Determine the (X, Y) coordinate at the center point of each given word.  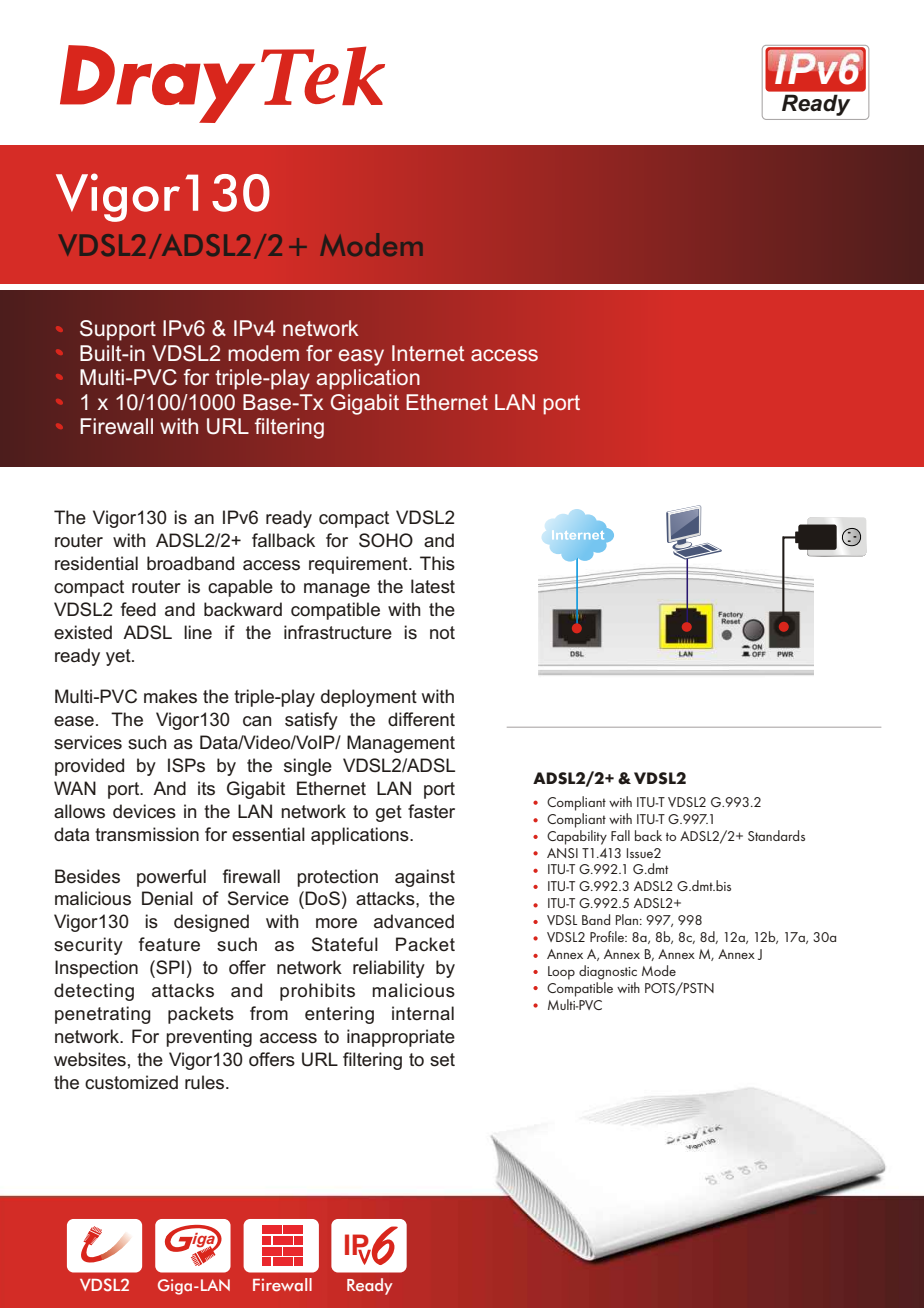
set (442, 1060)
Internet (428, 353)
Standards (776, 835)
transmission (147, 834)
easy (361, 357)
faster (431, 811)
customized (131, 1082)
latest (433, 586)
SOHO (386, 540)
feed (138, 609)
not (442, 633)
